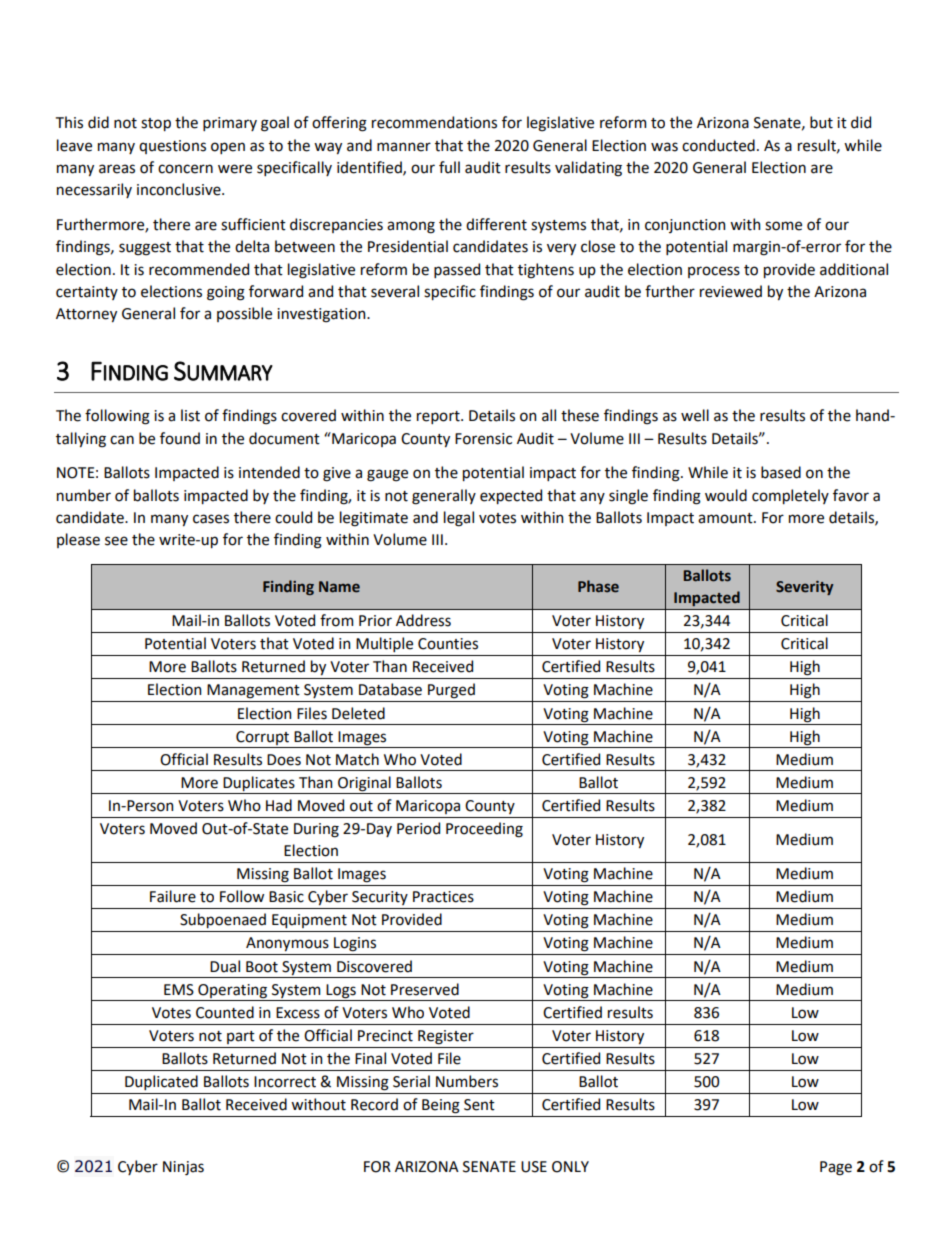 This screenshot has height=1233, width=952. I want to click on report, so click(439, 417).
